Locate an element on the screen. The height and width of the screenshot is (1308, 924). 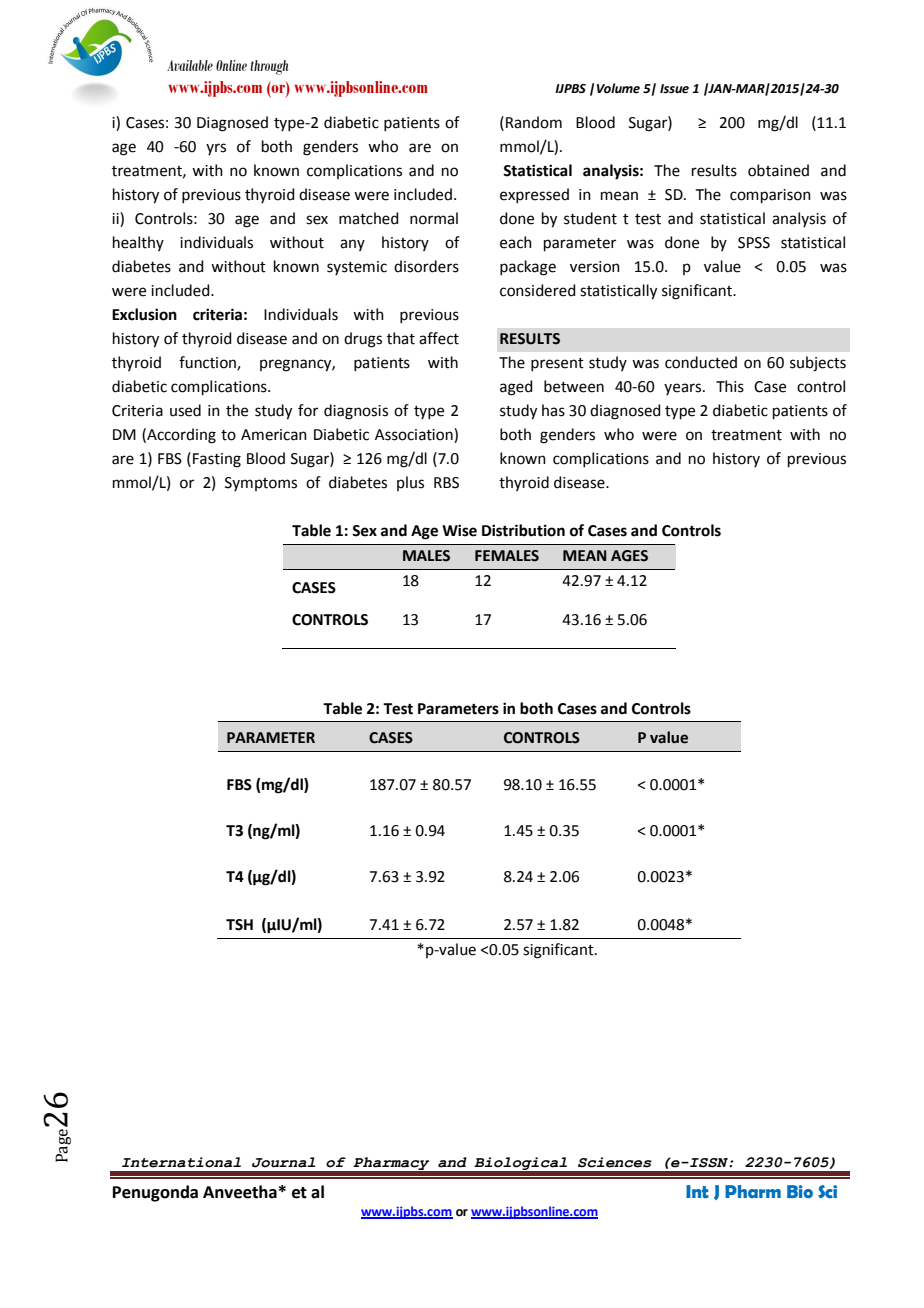
Wise is located at coordinates (459, 530).
